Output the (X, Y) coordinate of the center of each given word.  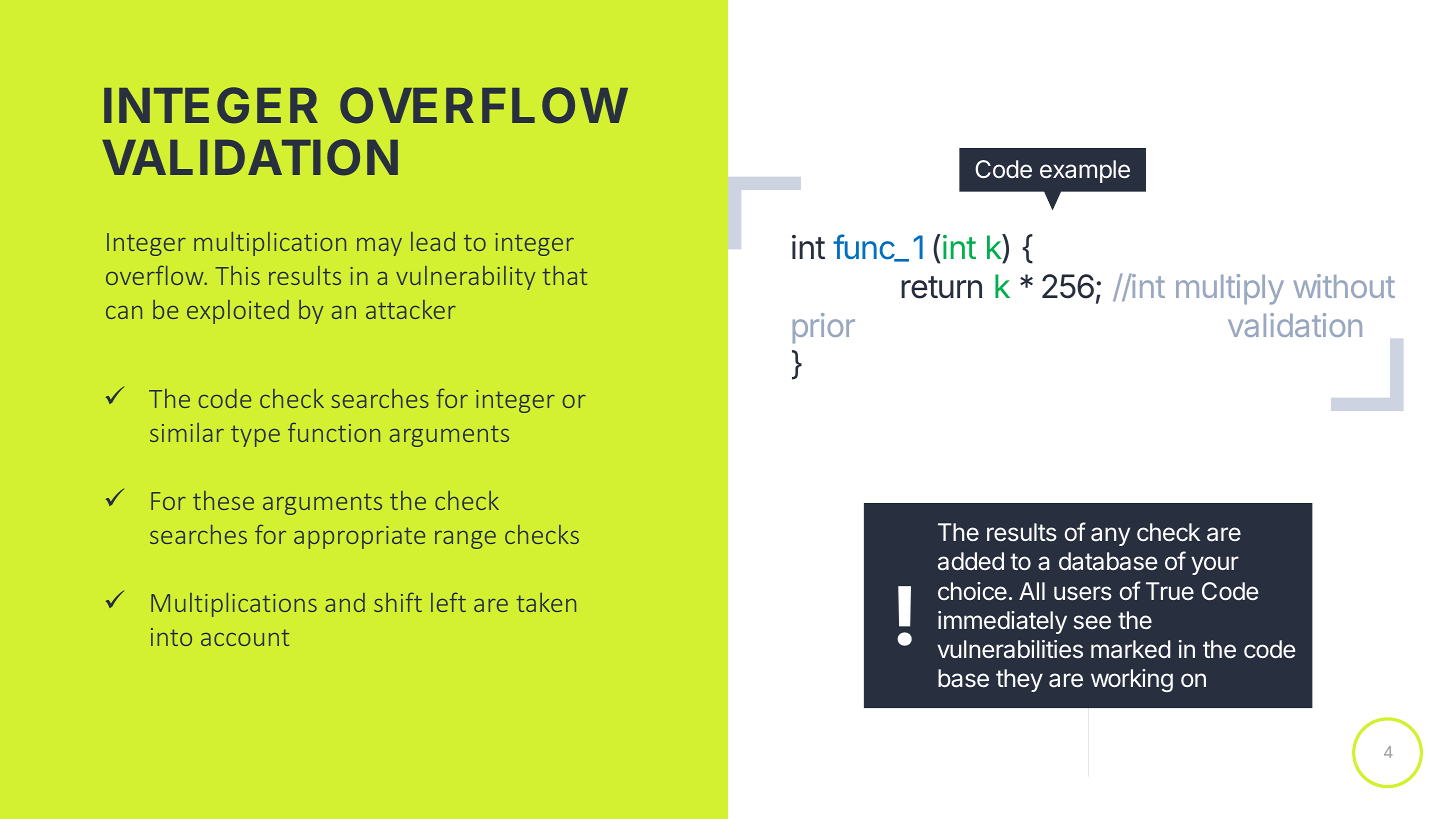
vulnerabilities (1010, 649)
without (1344, 286)
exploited (238, 312)
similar (187, 432)
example (1085, 171)
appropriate (359, 537)
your (1215, 565)
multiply (1230, 289)
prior (824, 328)
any (1110, 536)
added (971, 561)
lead (433, 241)
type (255, 436)
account (245, 637)
